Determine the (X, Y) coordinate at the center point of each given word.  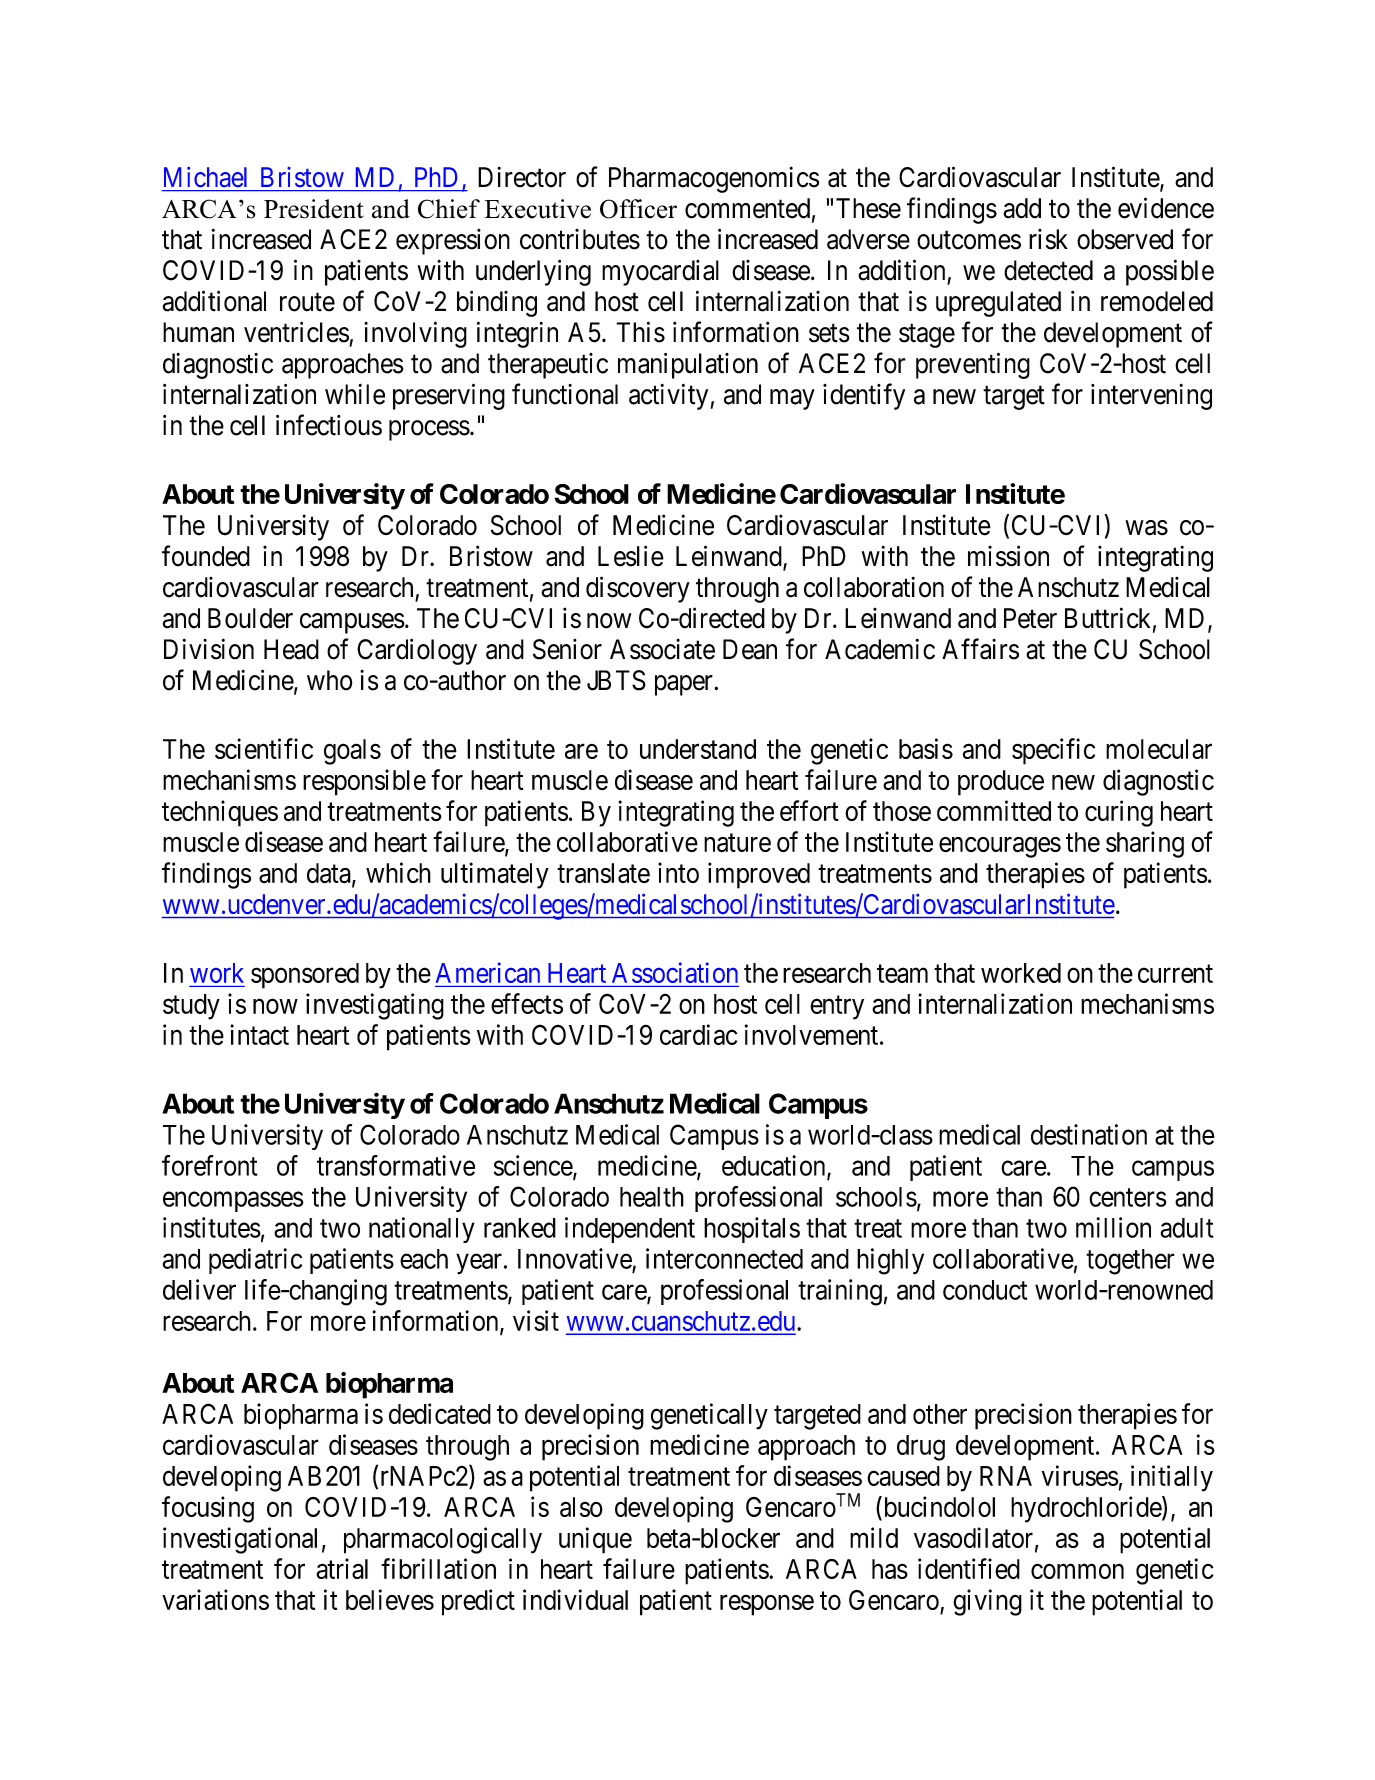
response (767, 1605)
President (314, 209)
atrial (342, 1568)
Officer (638, 209)
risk (1048, 239)
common (1077, 1571)
